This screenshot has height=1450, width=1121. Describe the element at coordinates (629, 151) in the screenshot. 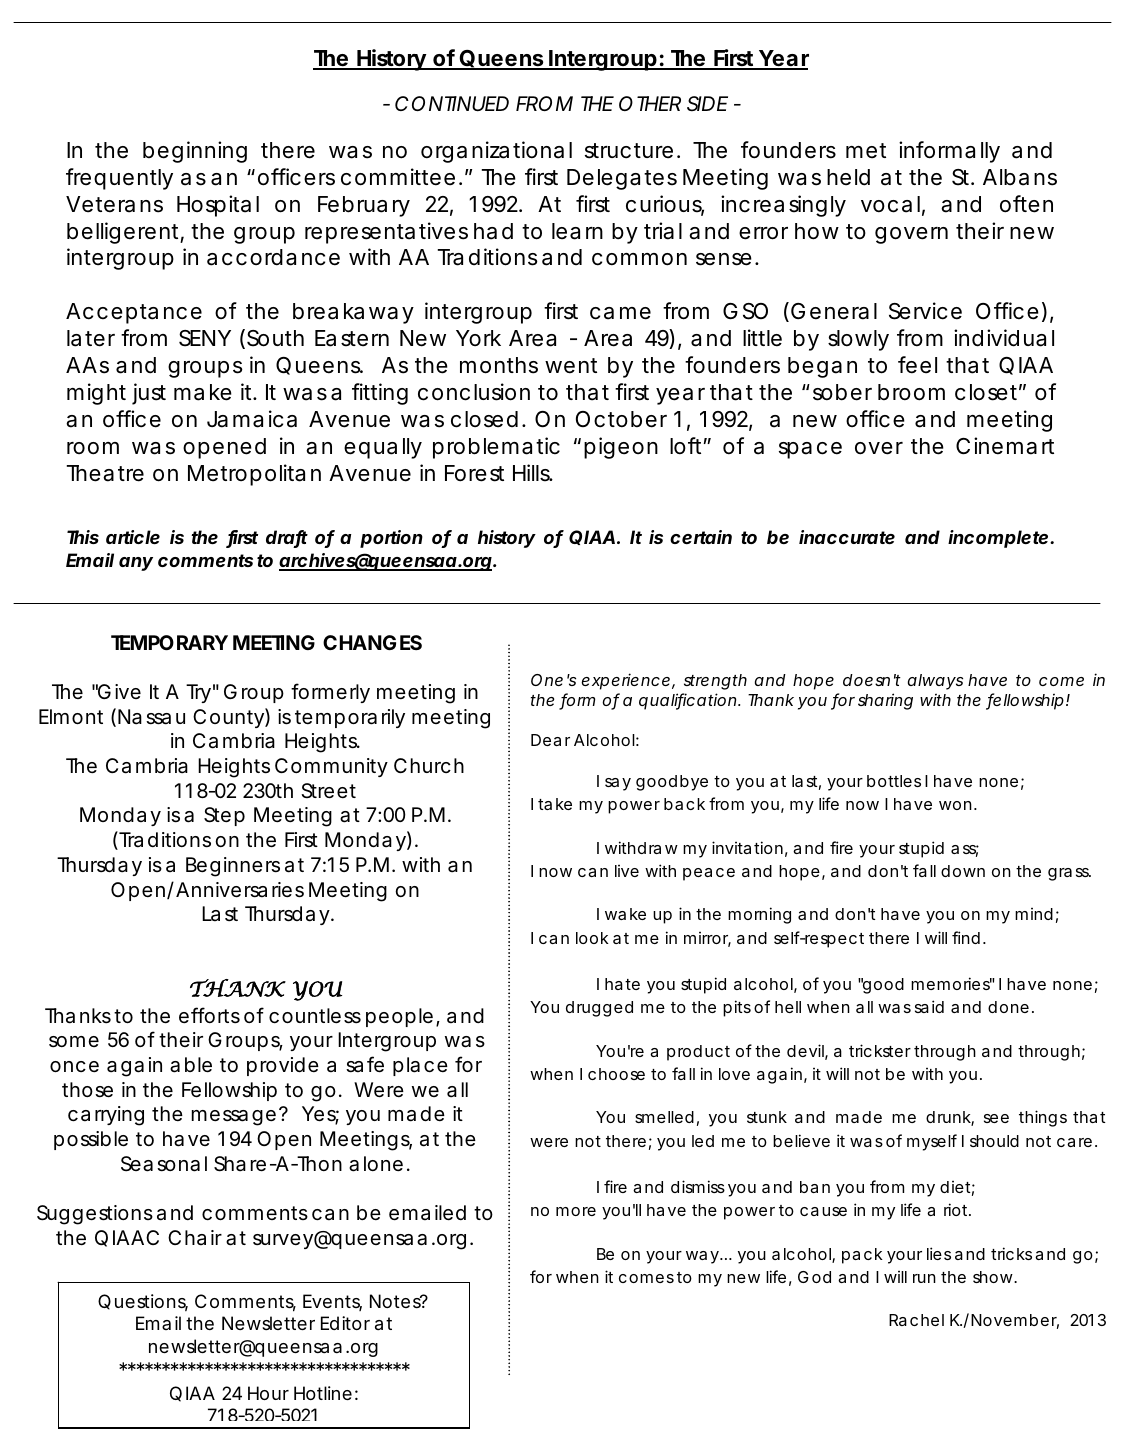

I see `structure` at that location.
